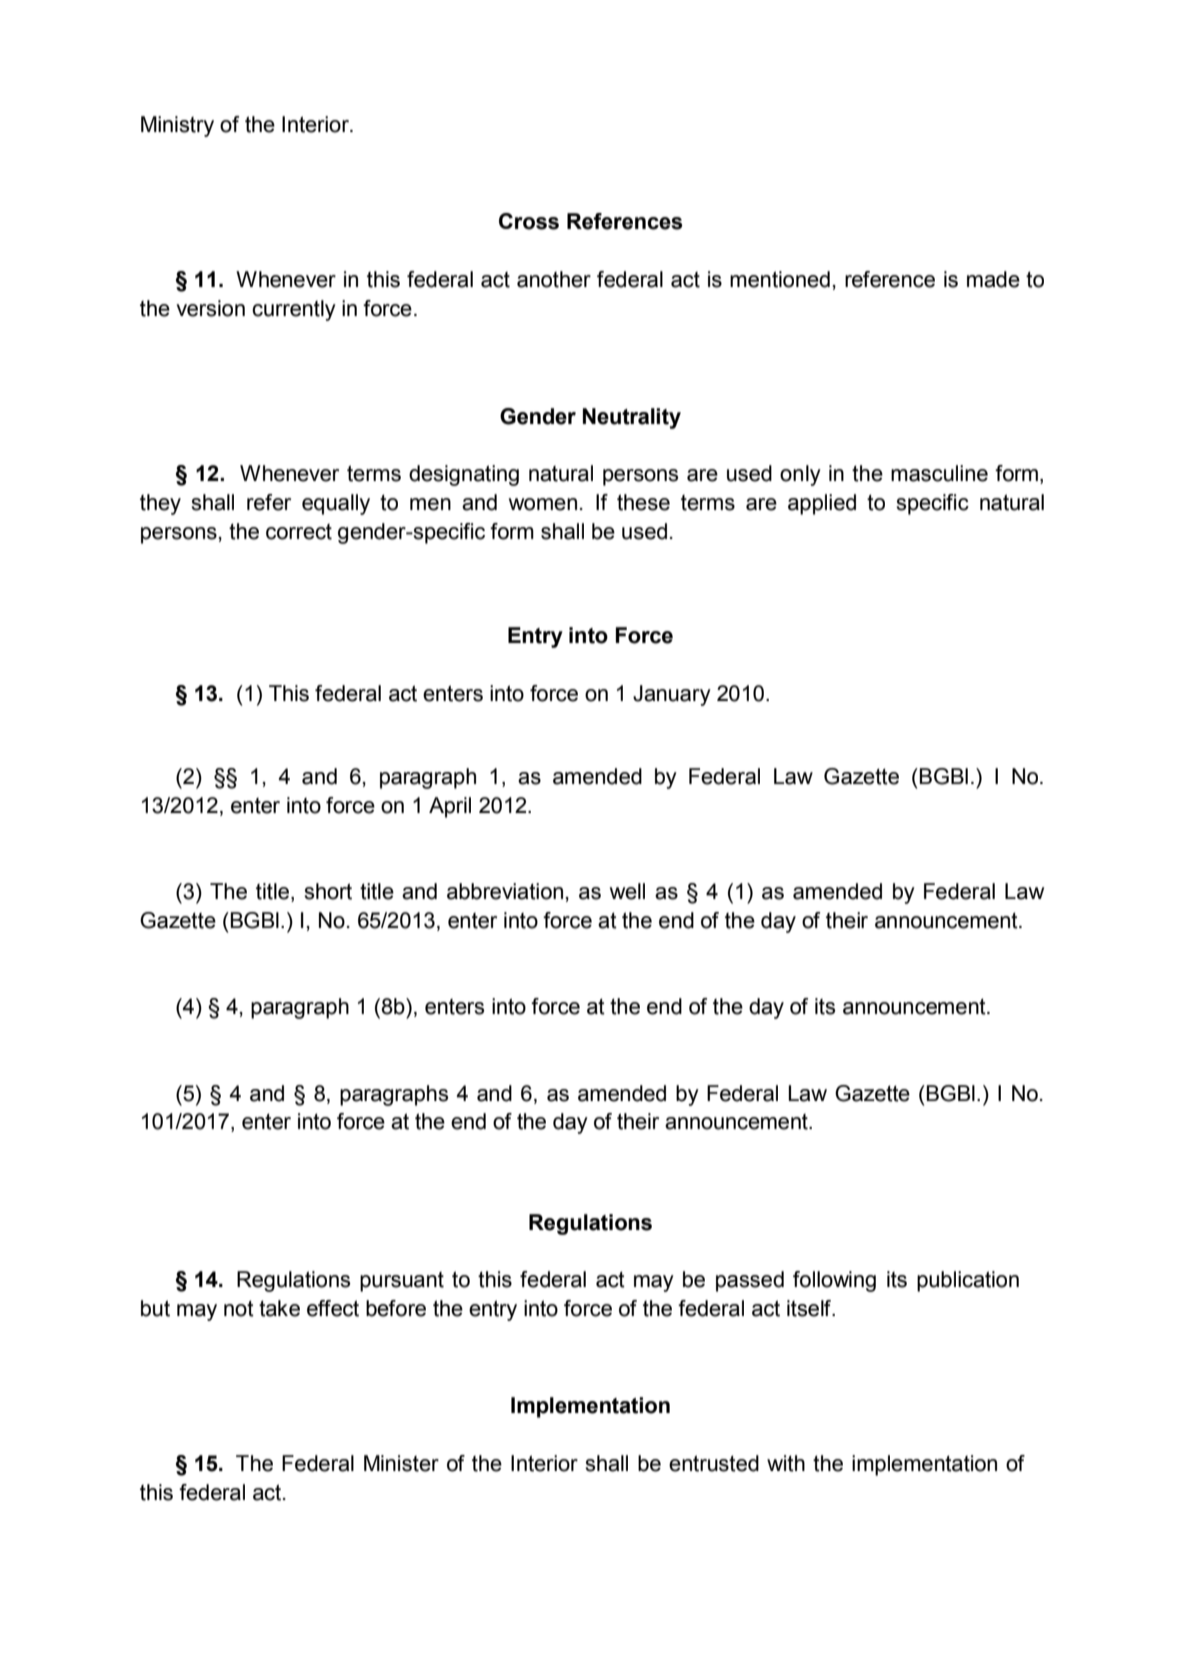 This screenshot has width=1179, height=1666. I want to click on Cross, so click(529, 221).
